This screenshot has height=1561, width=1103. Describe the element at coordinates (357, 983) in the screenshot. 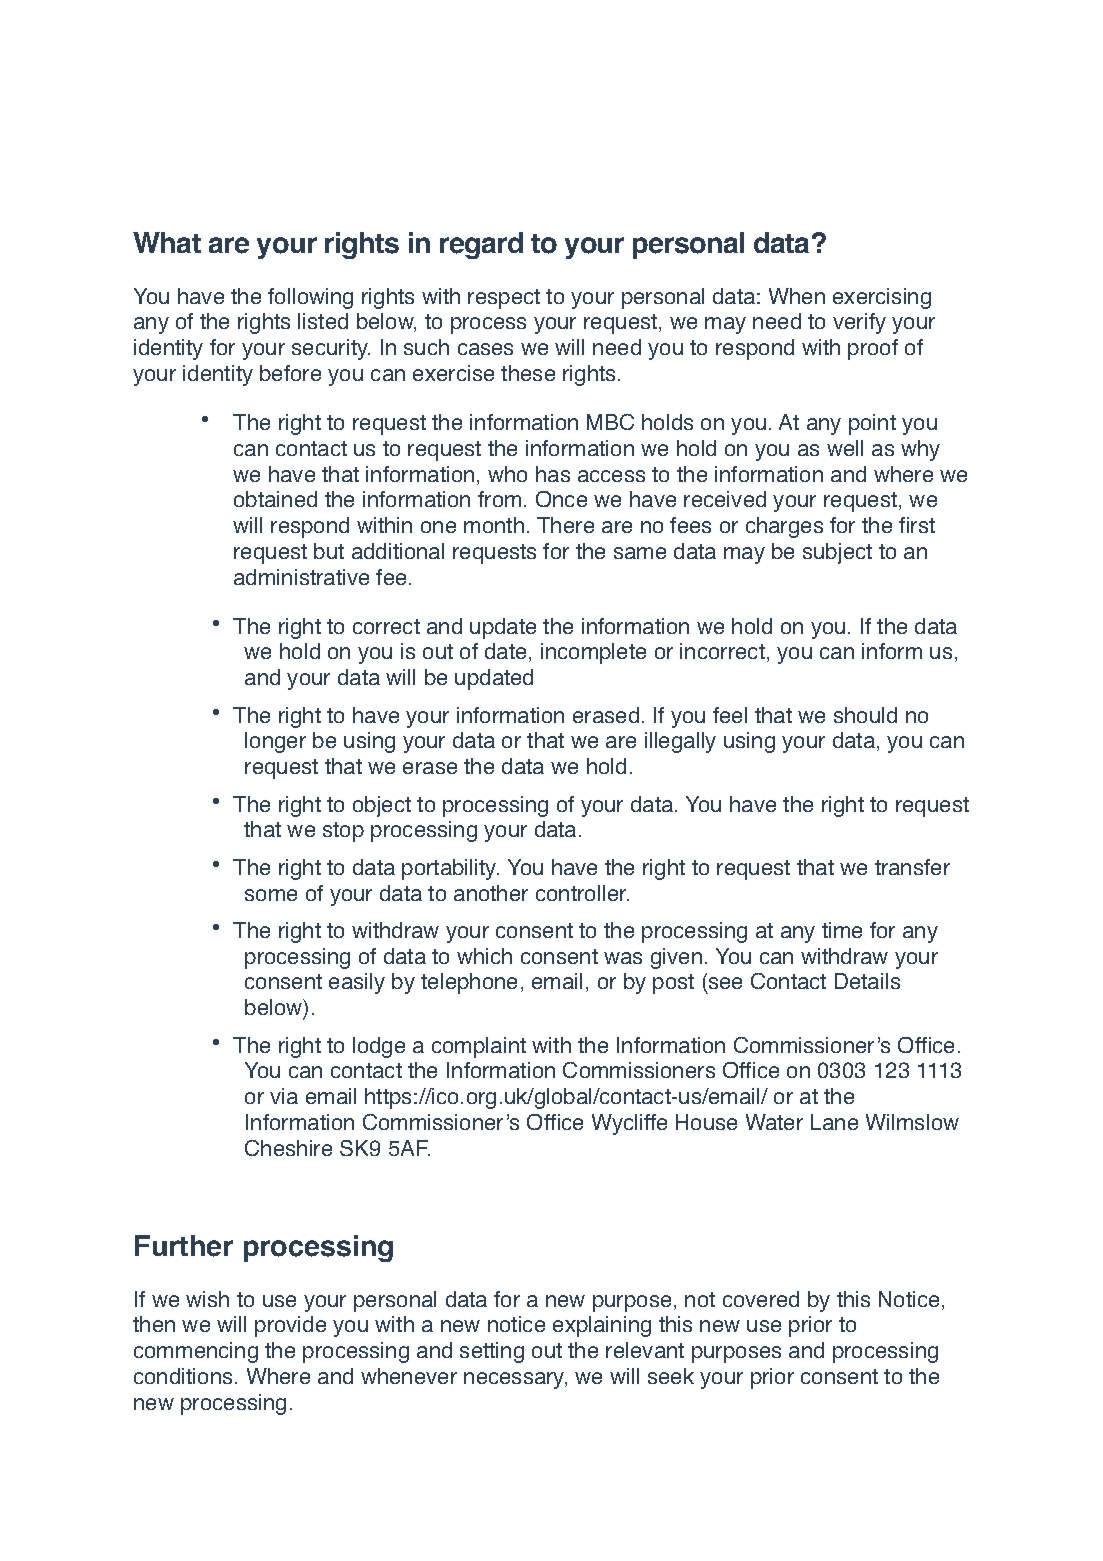

I see `easily` at that location.
